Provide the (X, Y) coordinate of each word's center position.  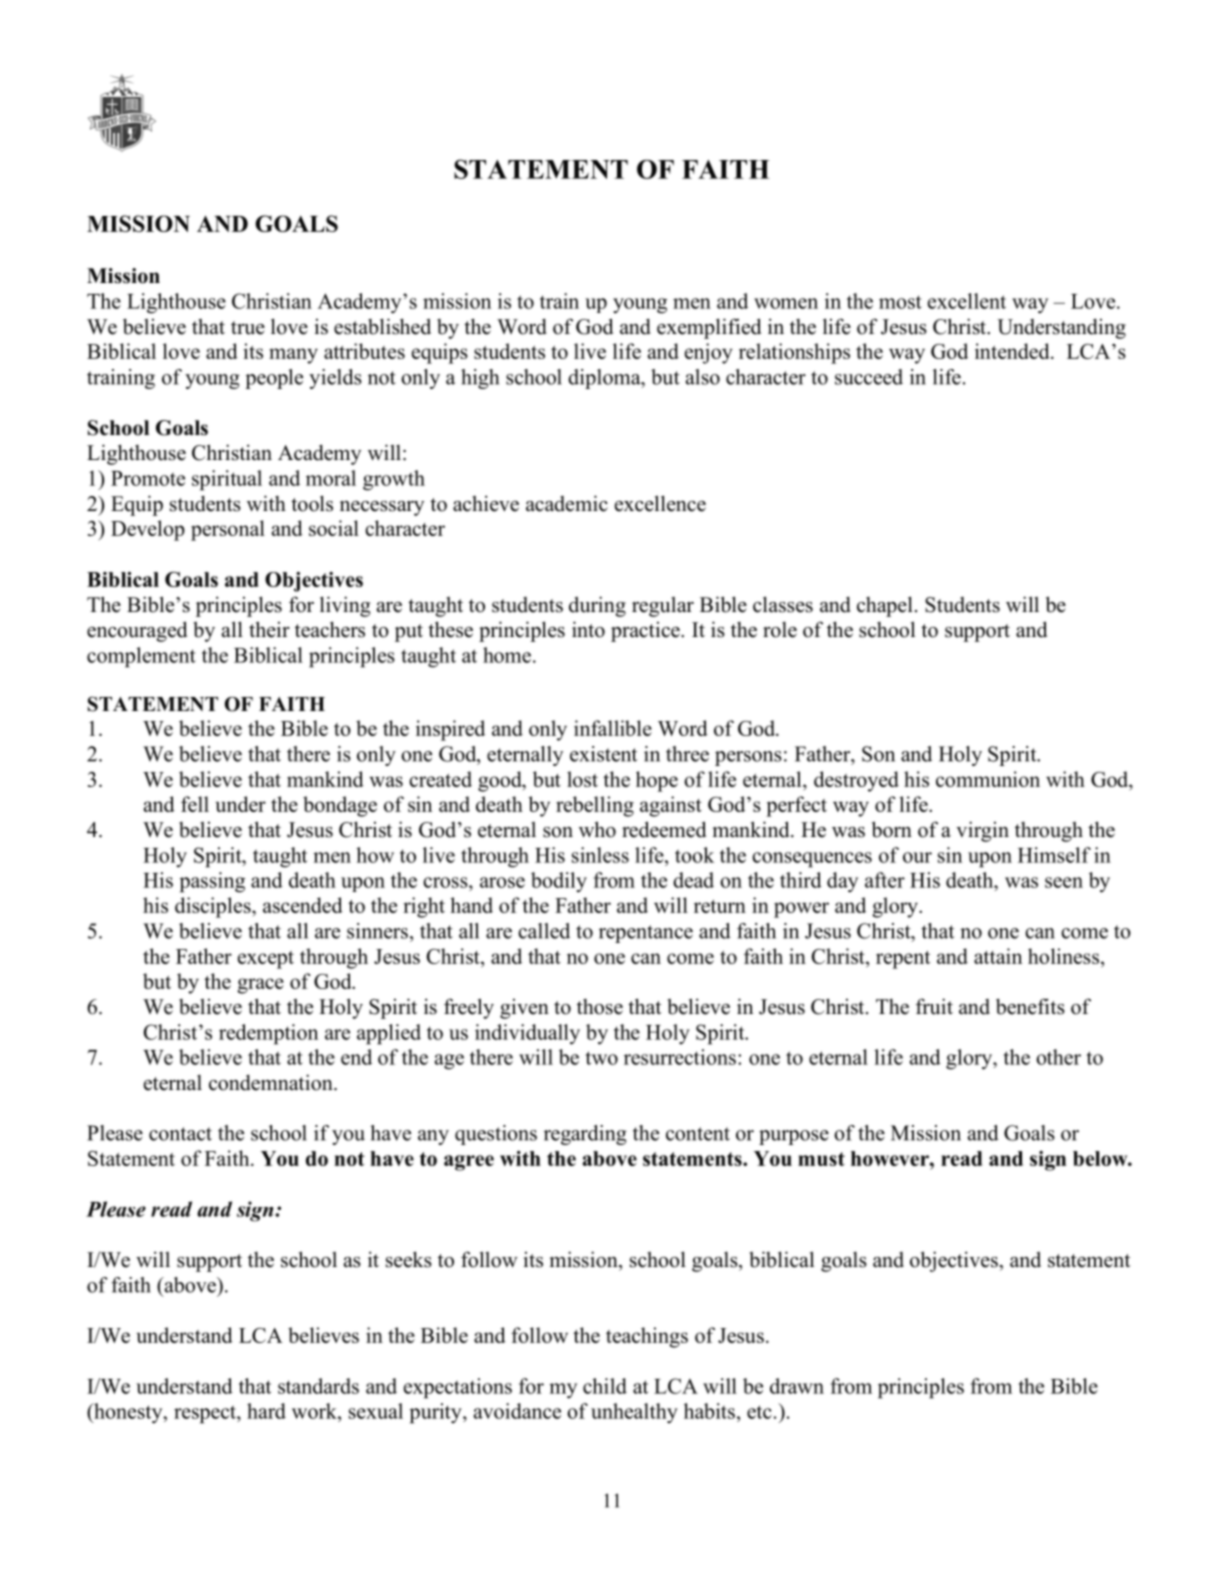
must (821, 1159)
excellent (967, 301)
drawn (797, 1386)
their (269, 629)
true (248, 328)
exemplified (709, 328)
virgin (982, 831)
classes (783, 604)
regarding (585, 1135)
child (605, 1386)
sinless (600, 855)
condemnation (272, 1082)
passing (212, 882)
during (597, 606)
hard (266, 1411)
